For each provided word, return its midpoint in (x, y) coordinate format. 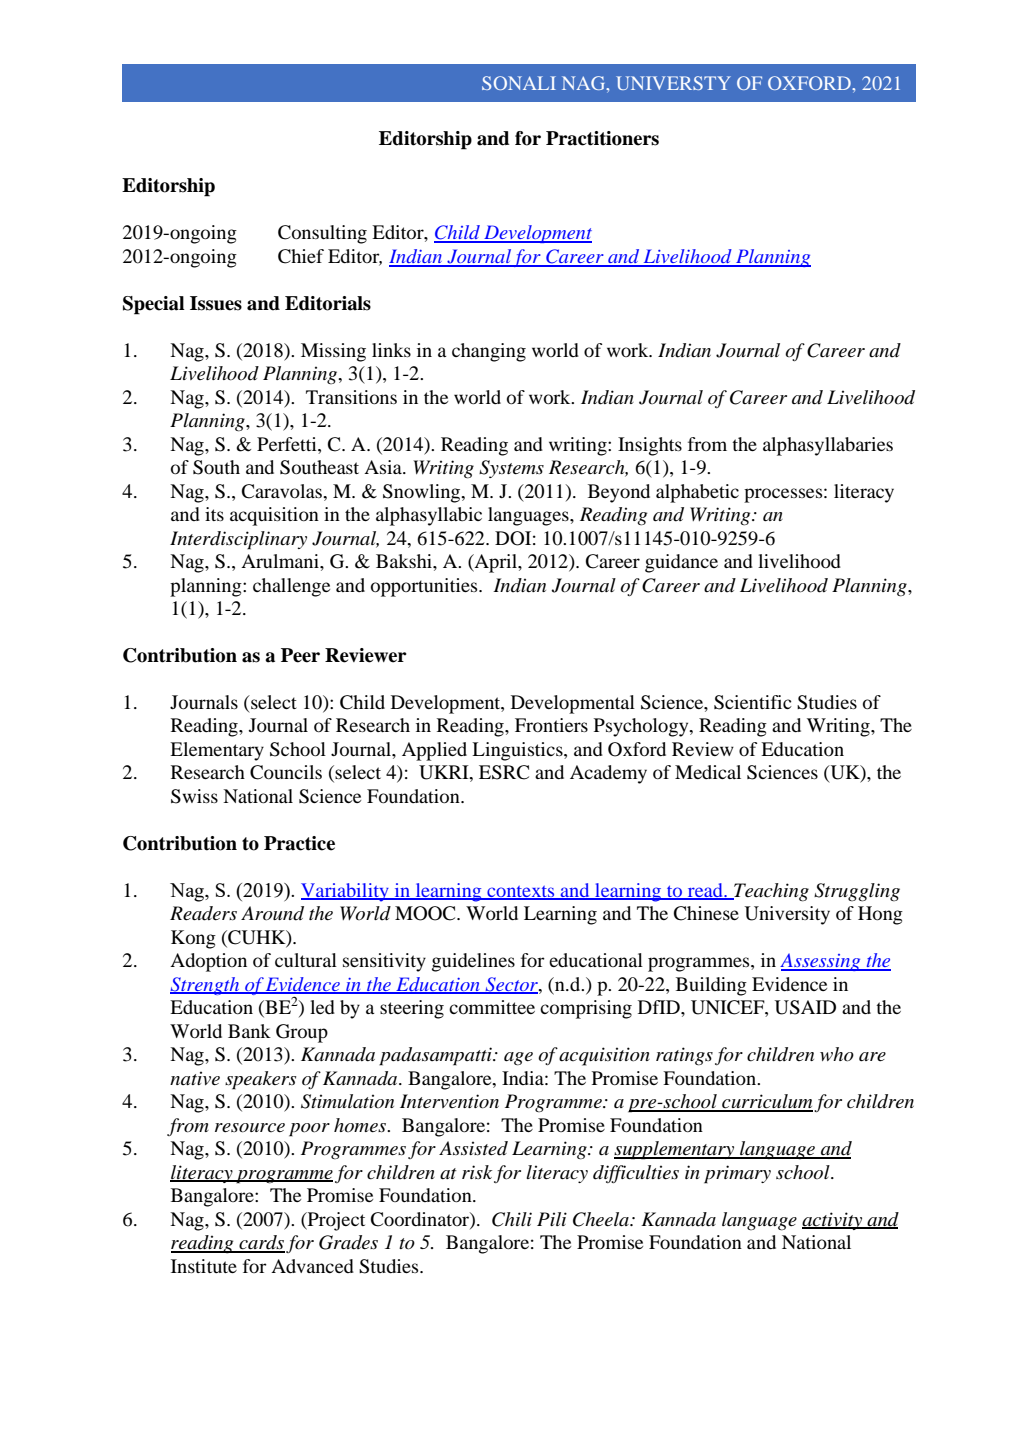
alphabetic (697, 493)
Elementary (217, 751)
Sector (511, 985)
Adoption (208, 962)
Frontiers (551, 725)
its (214, 514)
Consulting (322, 234)
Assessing (821, 962)
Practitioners (602, 138)
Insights (650, 446)
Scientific (753, 702)
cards (261, 1243)
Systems (511, 469)
